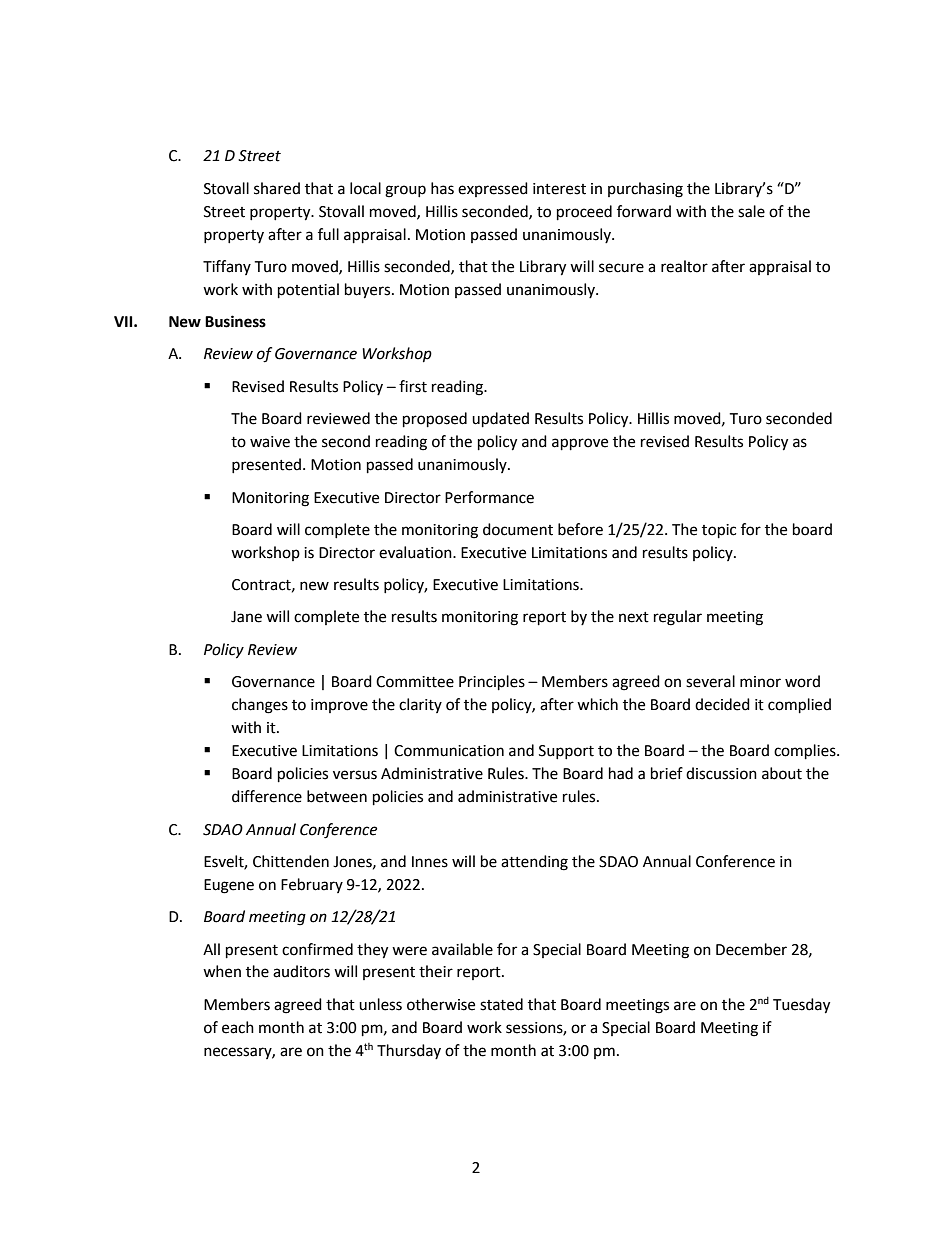 The height and width of the document is (1233, 952). I want to click on difference, so click(267, 796).
